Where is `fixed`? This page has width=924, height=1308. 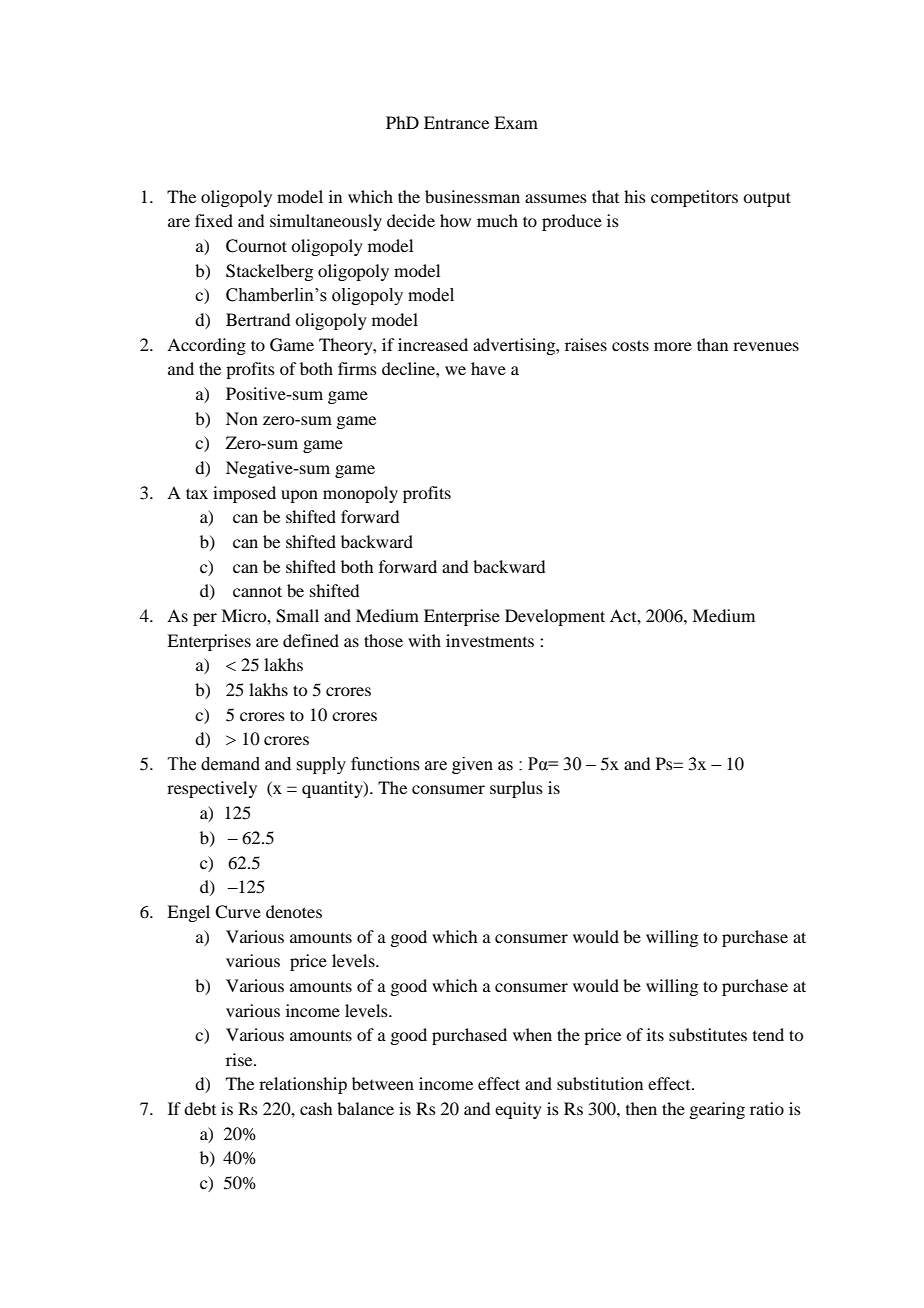
fixed is located at coordinates (214, 220).
